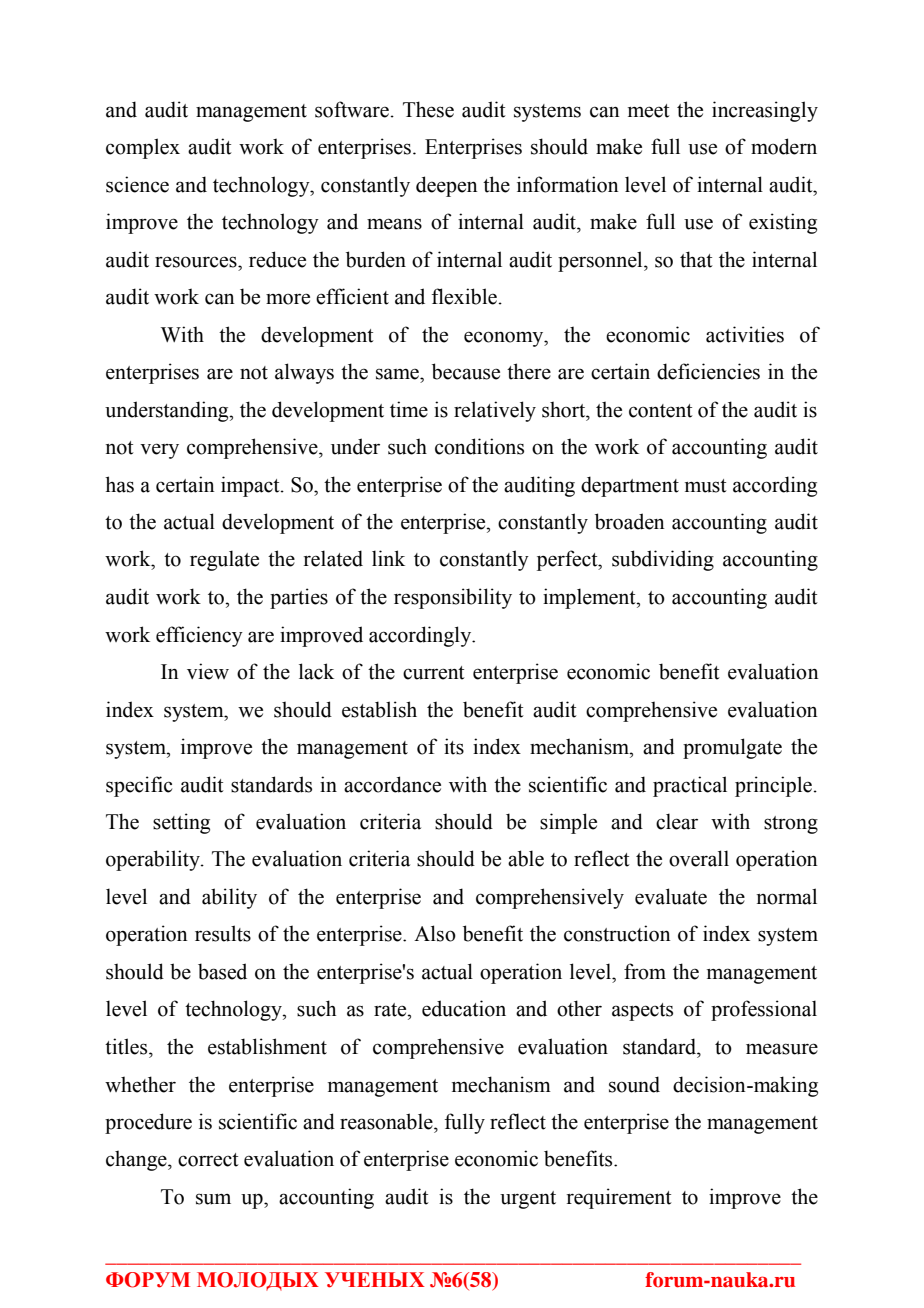 The height and width of the screenshot is (1308, 924). What do you see at coordinates (708, 371) in the screenshot?
I see `deficiencies` at bounding box center [708, 371].
